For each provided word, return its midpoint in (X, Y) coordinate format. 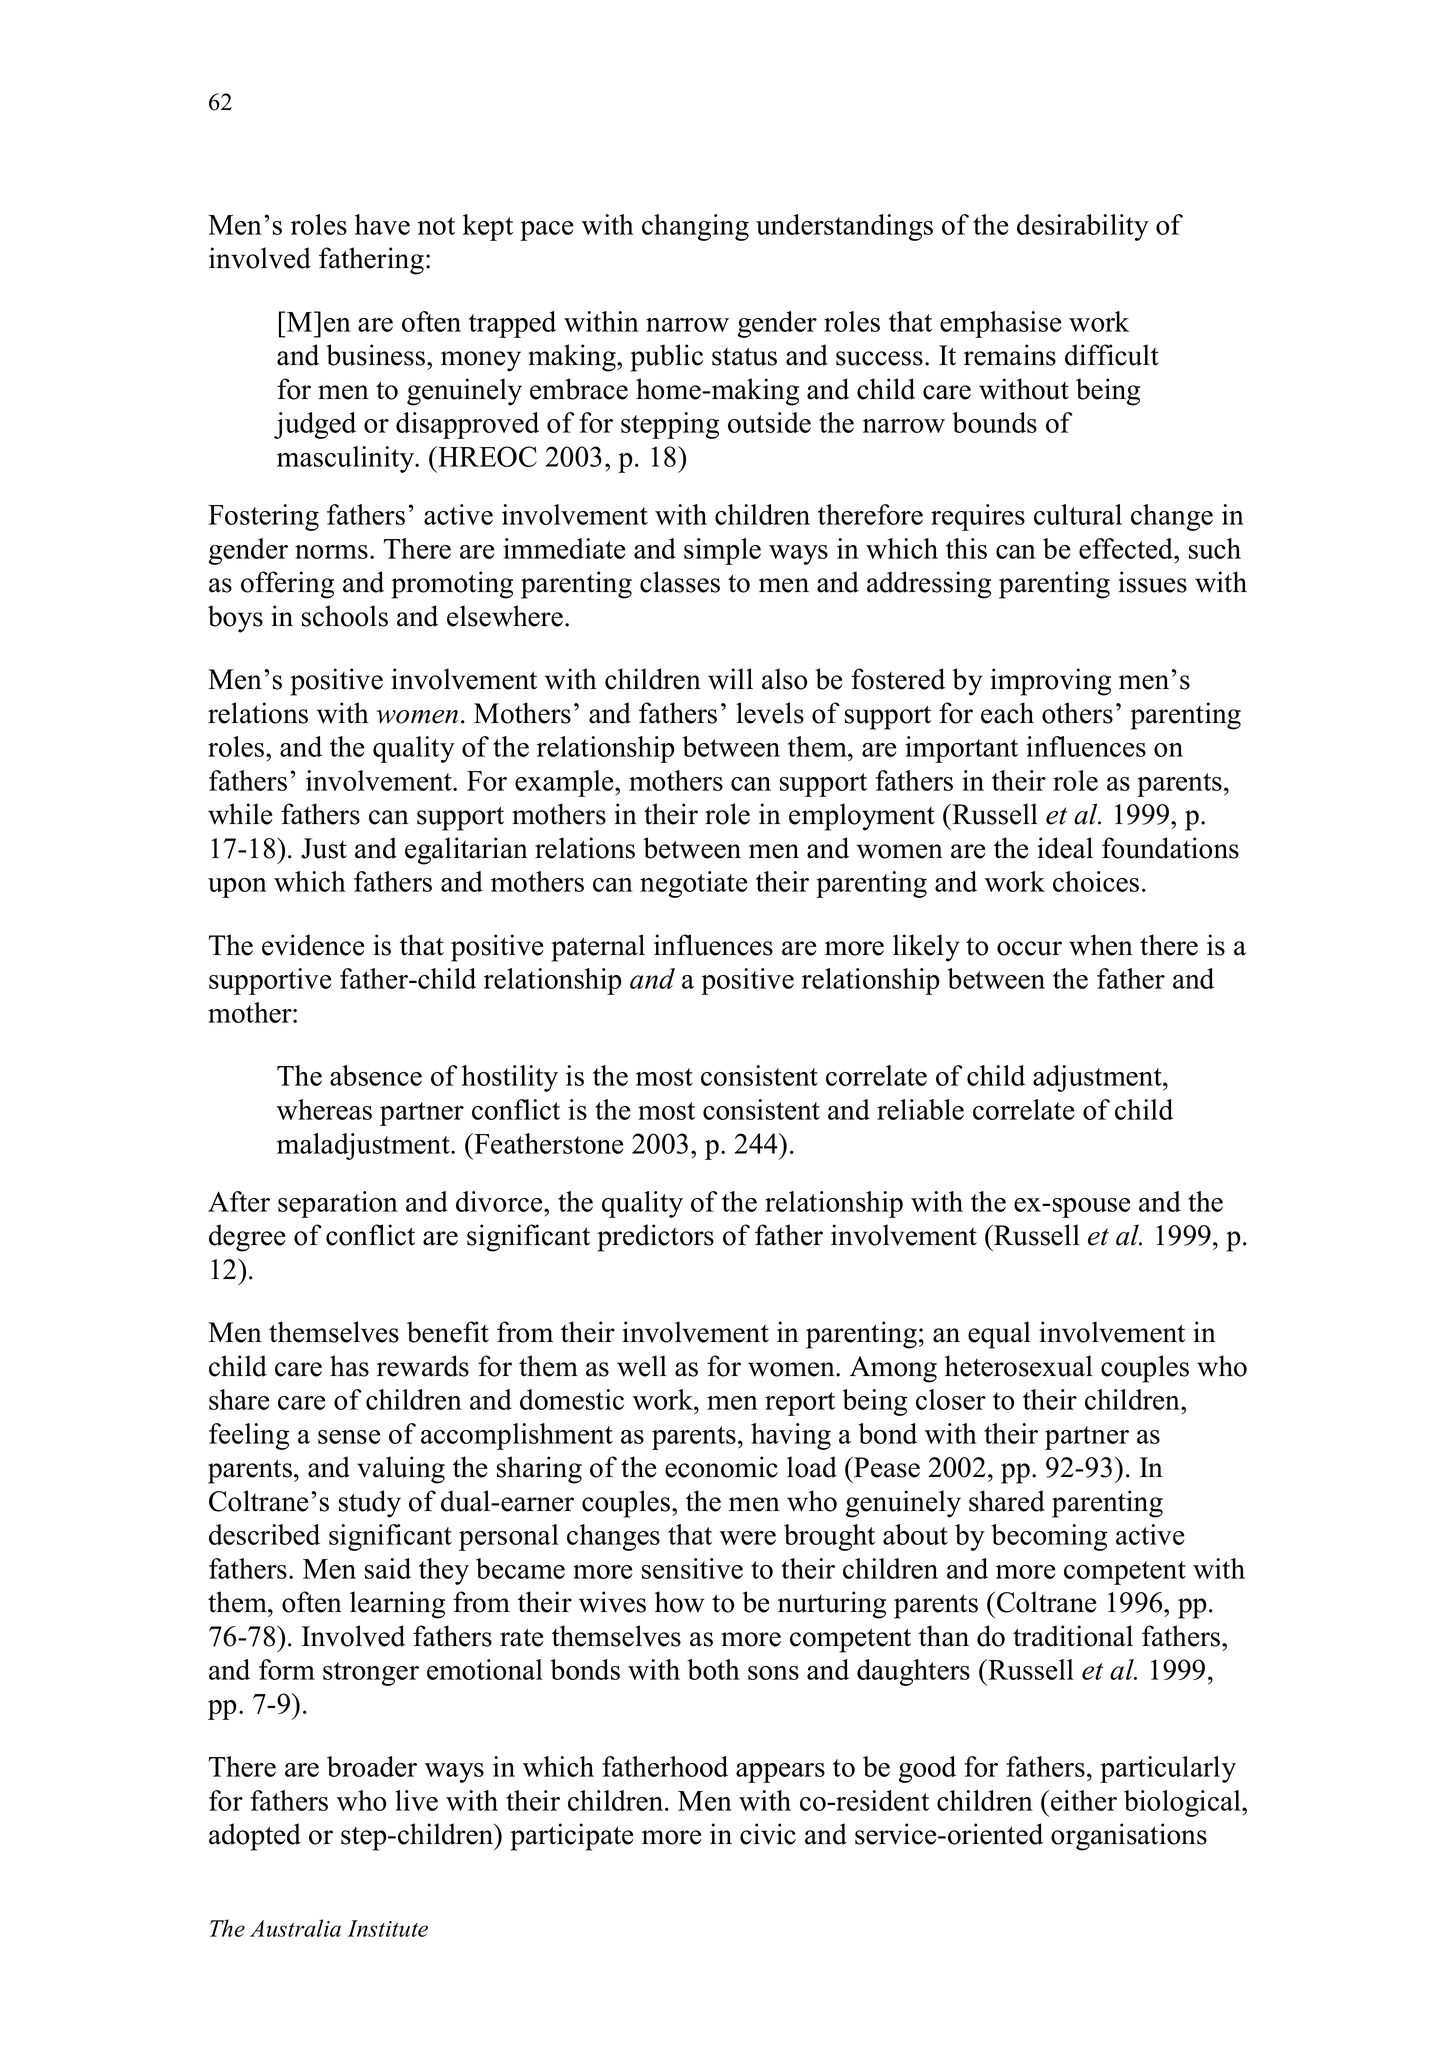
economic (721, 1467)
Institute (387, 1928)
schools (345, 616)
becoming (1049, 1537)
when (1101, 945)
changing (695, 227)
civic (768, 1834)
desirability (1083, 227)
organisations (1129, 1837)
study (370, 1504)
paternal (598, 948)
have (382, 224)
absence (376, 1075)
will (730, 679)
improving (1050, 682)
